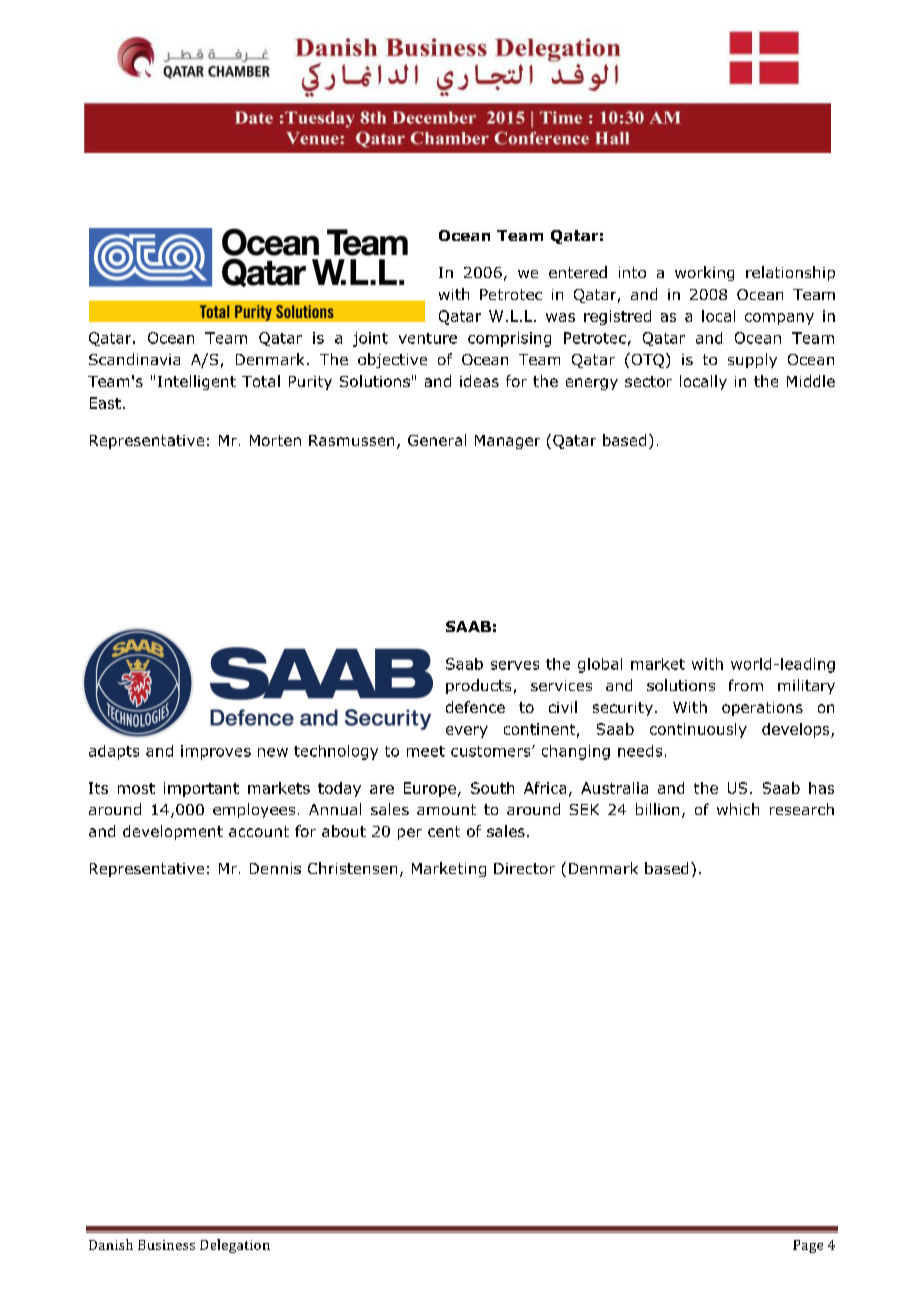 The height and width of the screenshot is (1308, 924). I want to click on improves, so click(216, 752).
